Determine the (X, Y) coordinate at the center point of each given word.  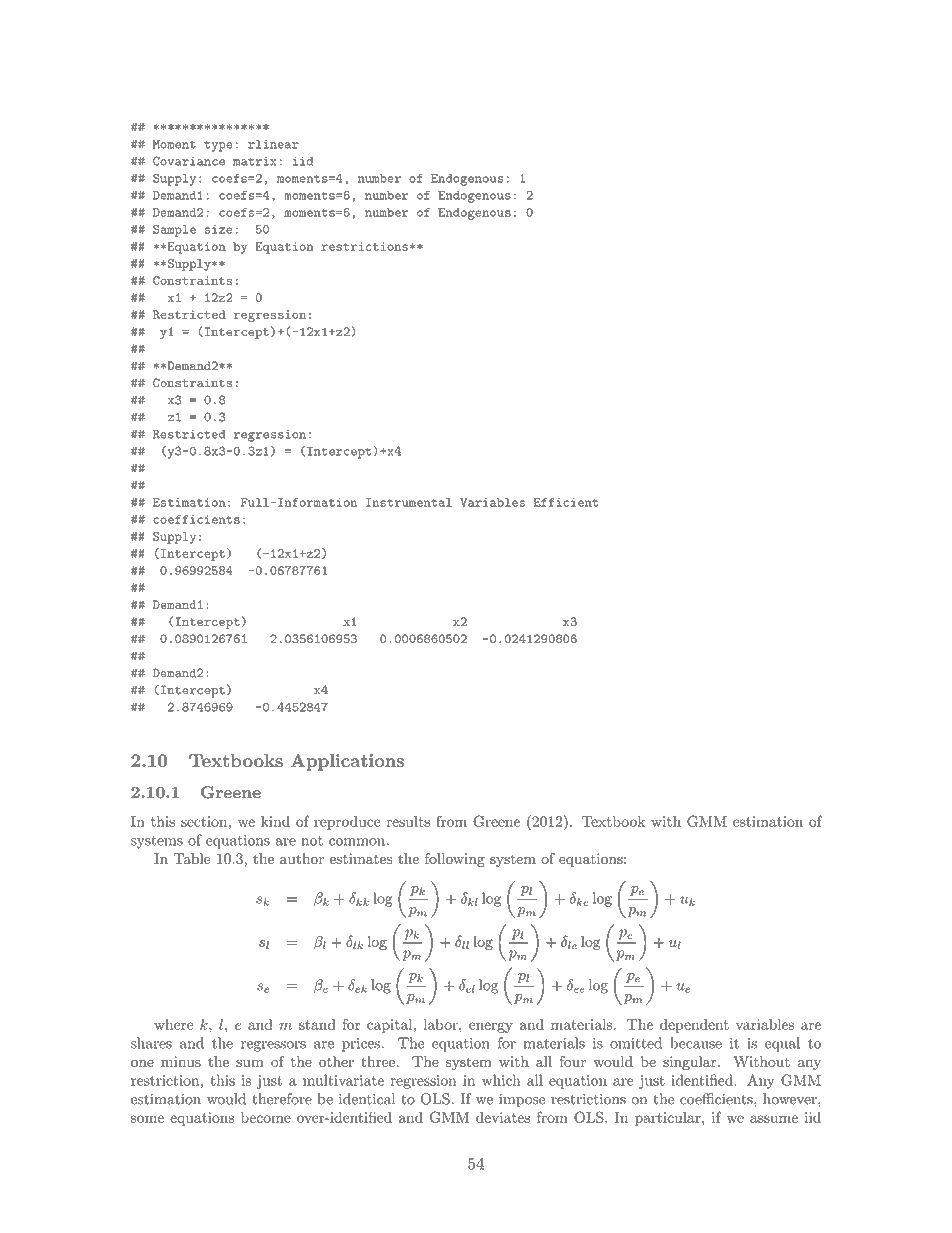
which (501, 1080)
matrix (254, 161)
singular (689, 1063)
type (218, 146)
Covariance (189, 161)
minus (181, 1061)
